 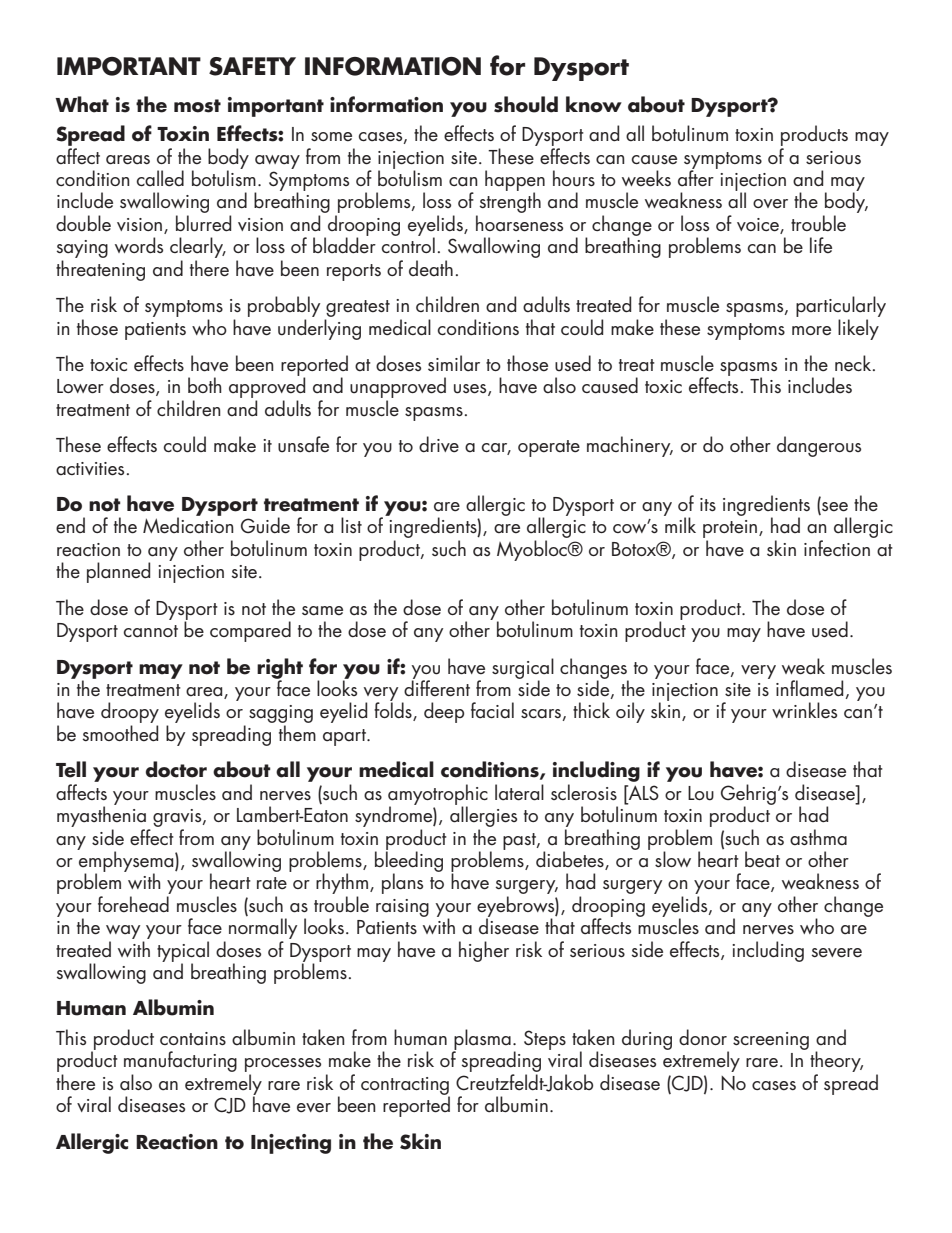 What do you see at coordinates (405, 1087) in the screenshot?
I see `contracting` at bounding box center [405, 1087].
